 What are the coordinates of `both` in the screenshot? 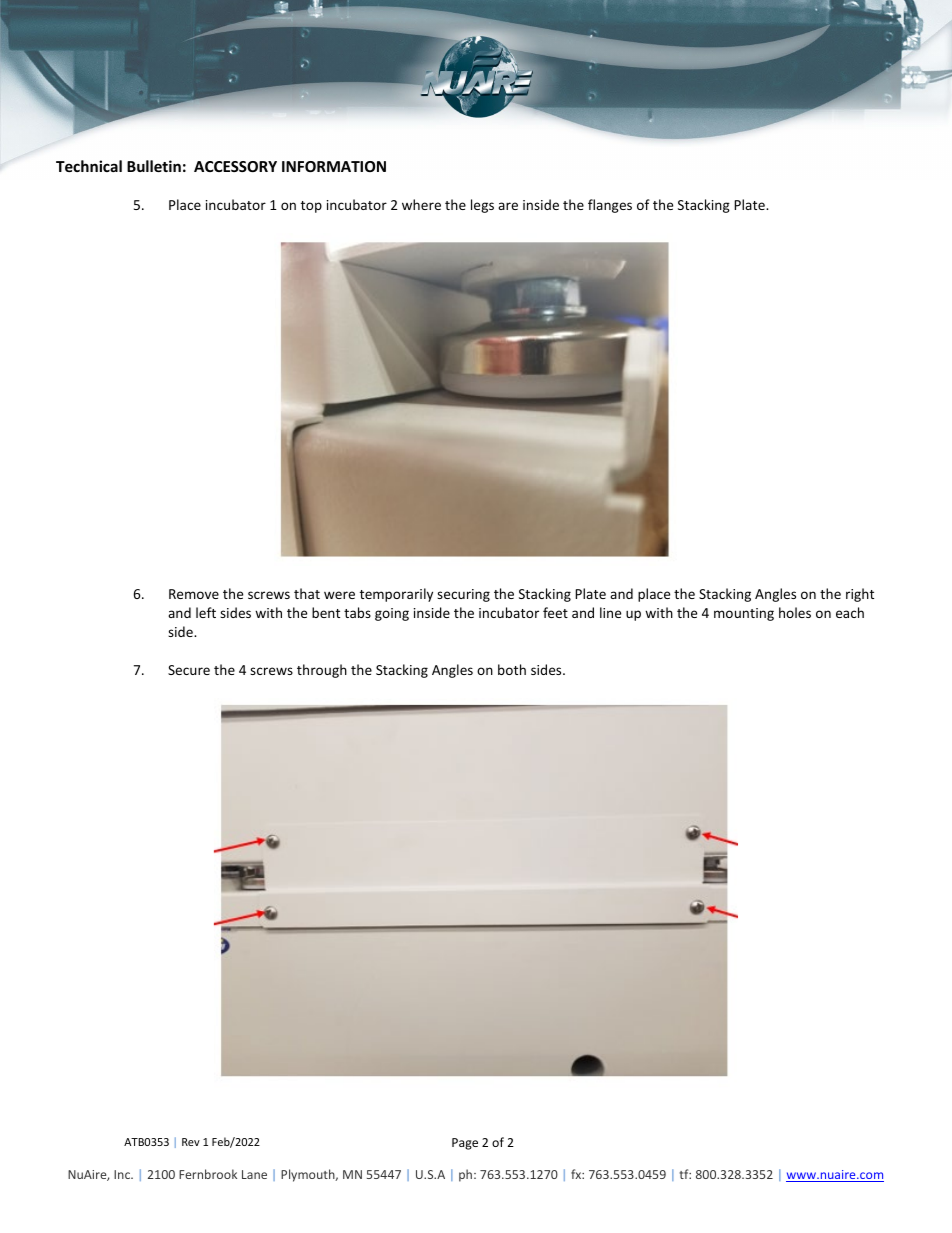 It's located at (512, 669).
